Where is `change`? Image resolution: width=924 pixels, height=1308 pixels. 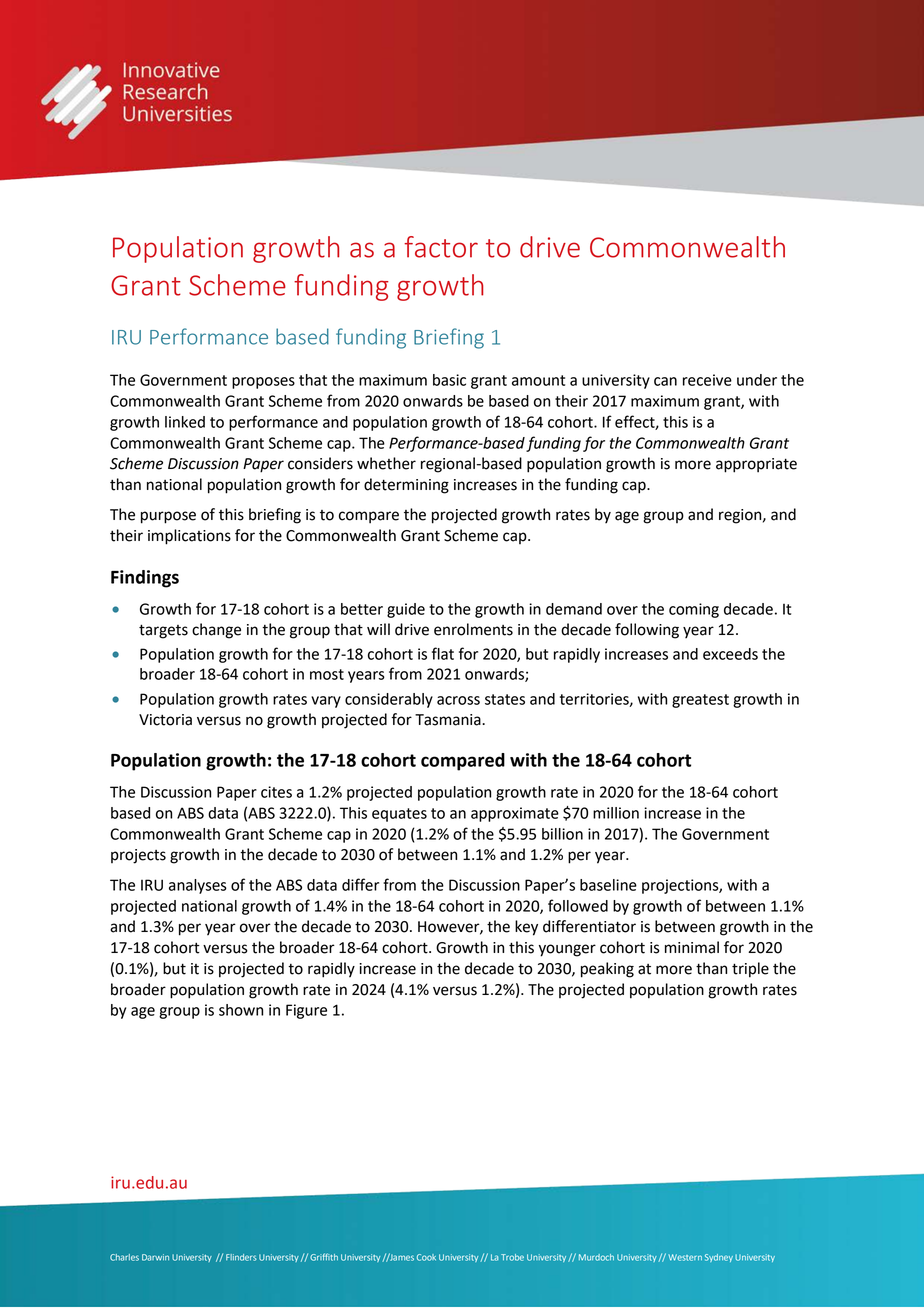
change is located at coordinates (216, 631).
